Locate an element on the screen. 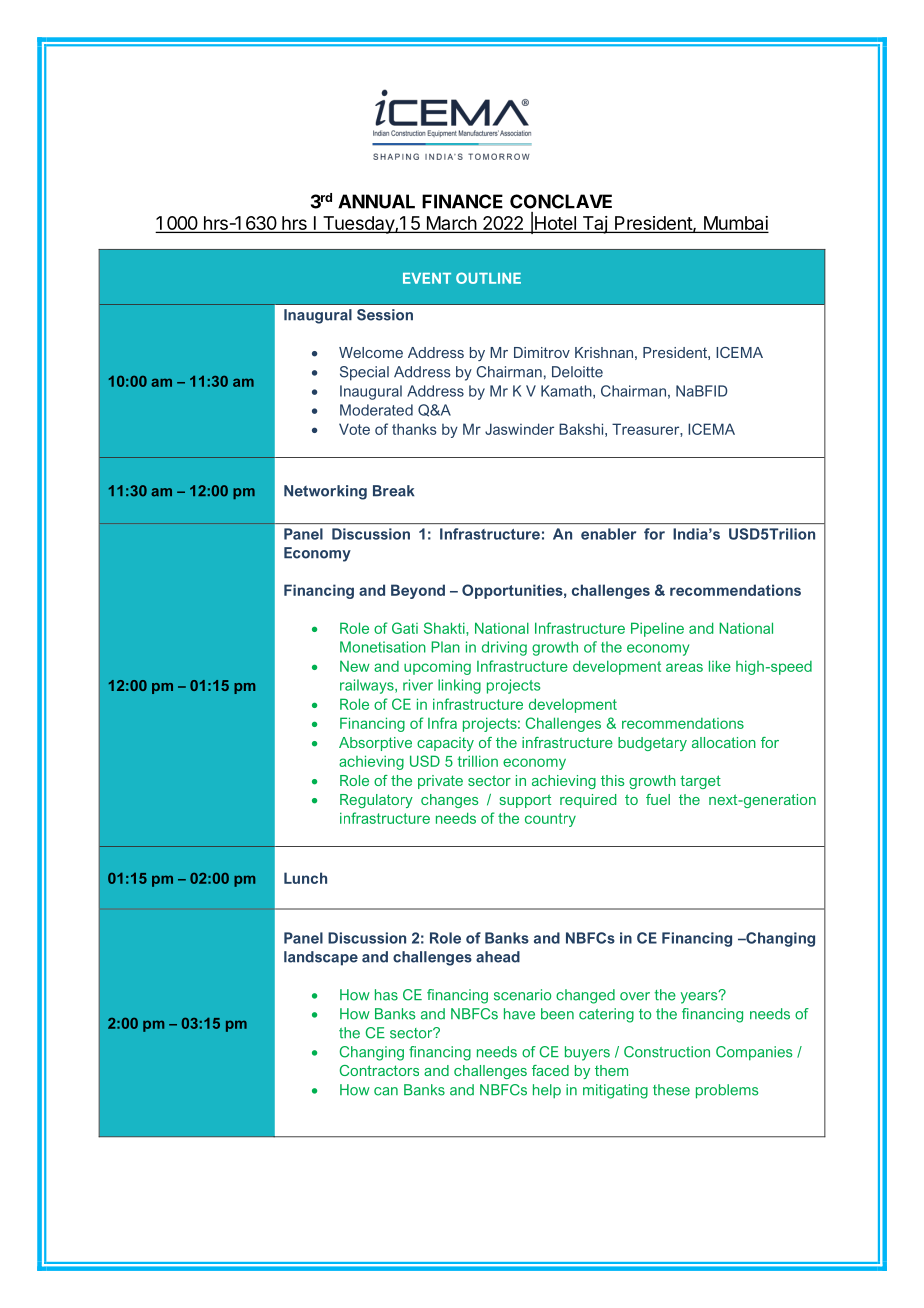 This screenshot has height=1308, width=924. Pipeline is located at coordinates (657, 629).
